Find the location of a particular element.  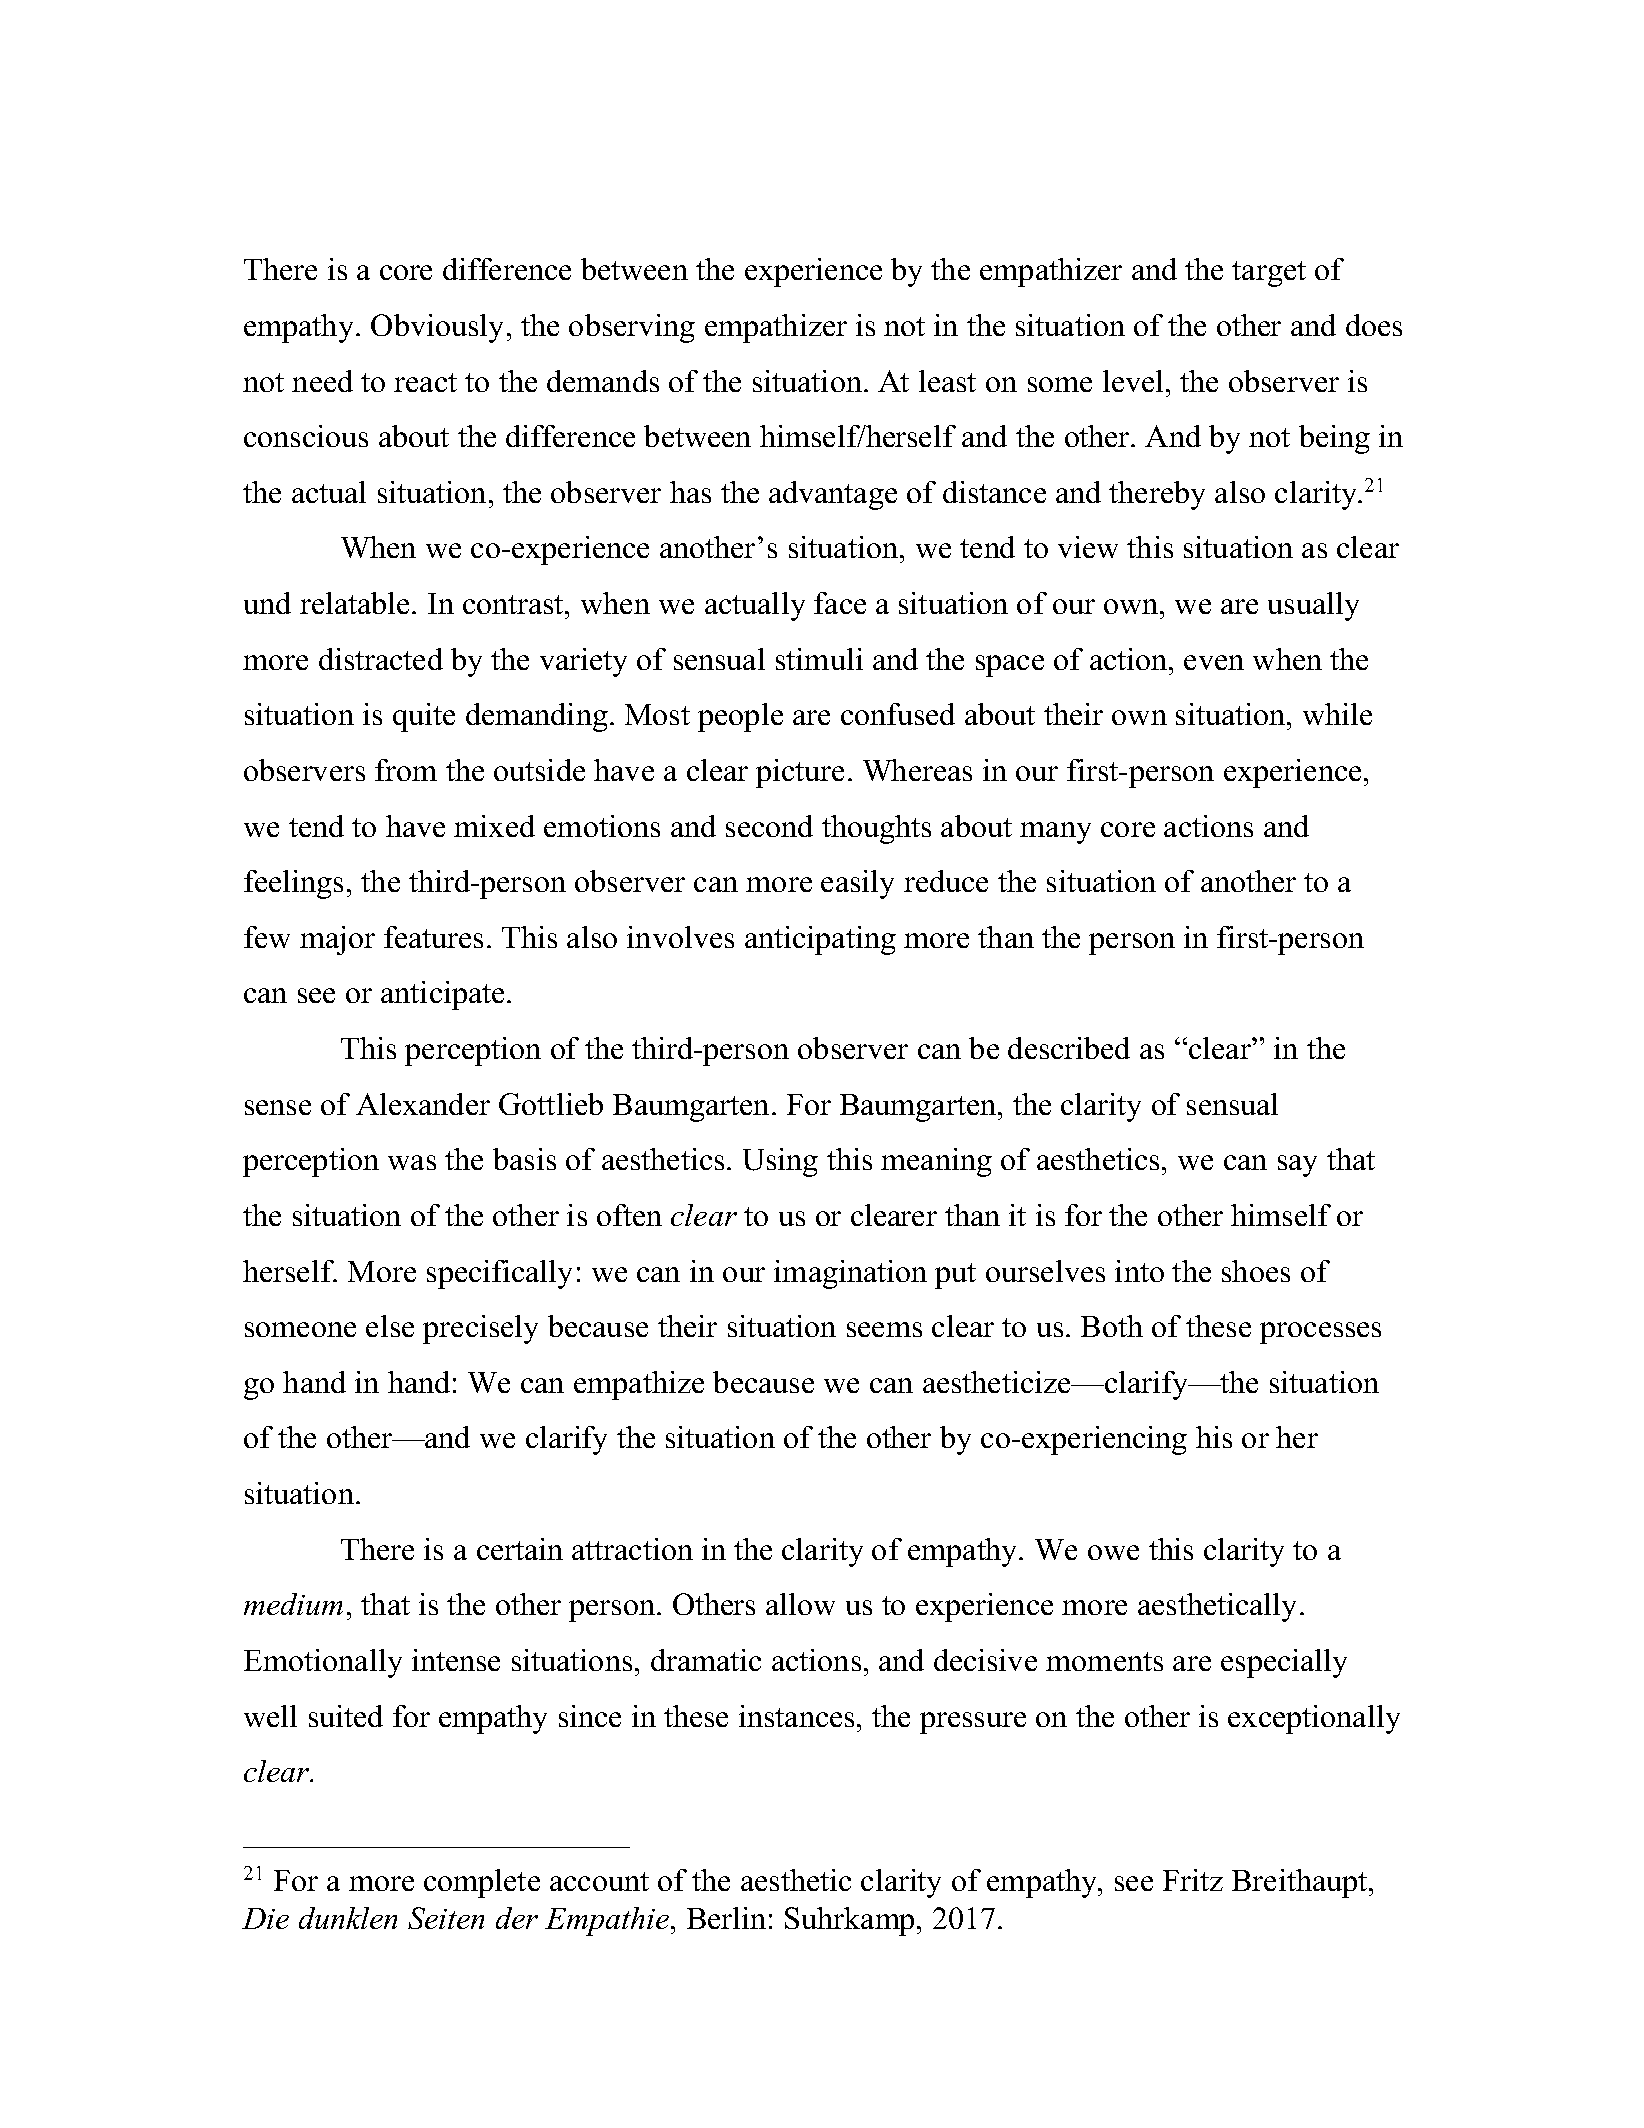

Berlin is located at coordinates (726, 1918).
